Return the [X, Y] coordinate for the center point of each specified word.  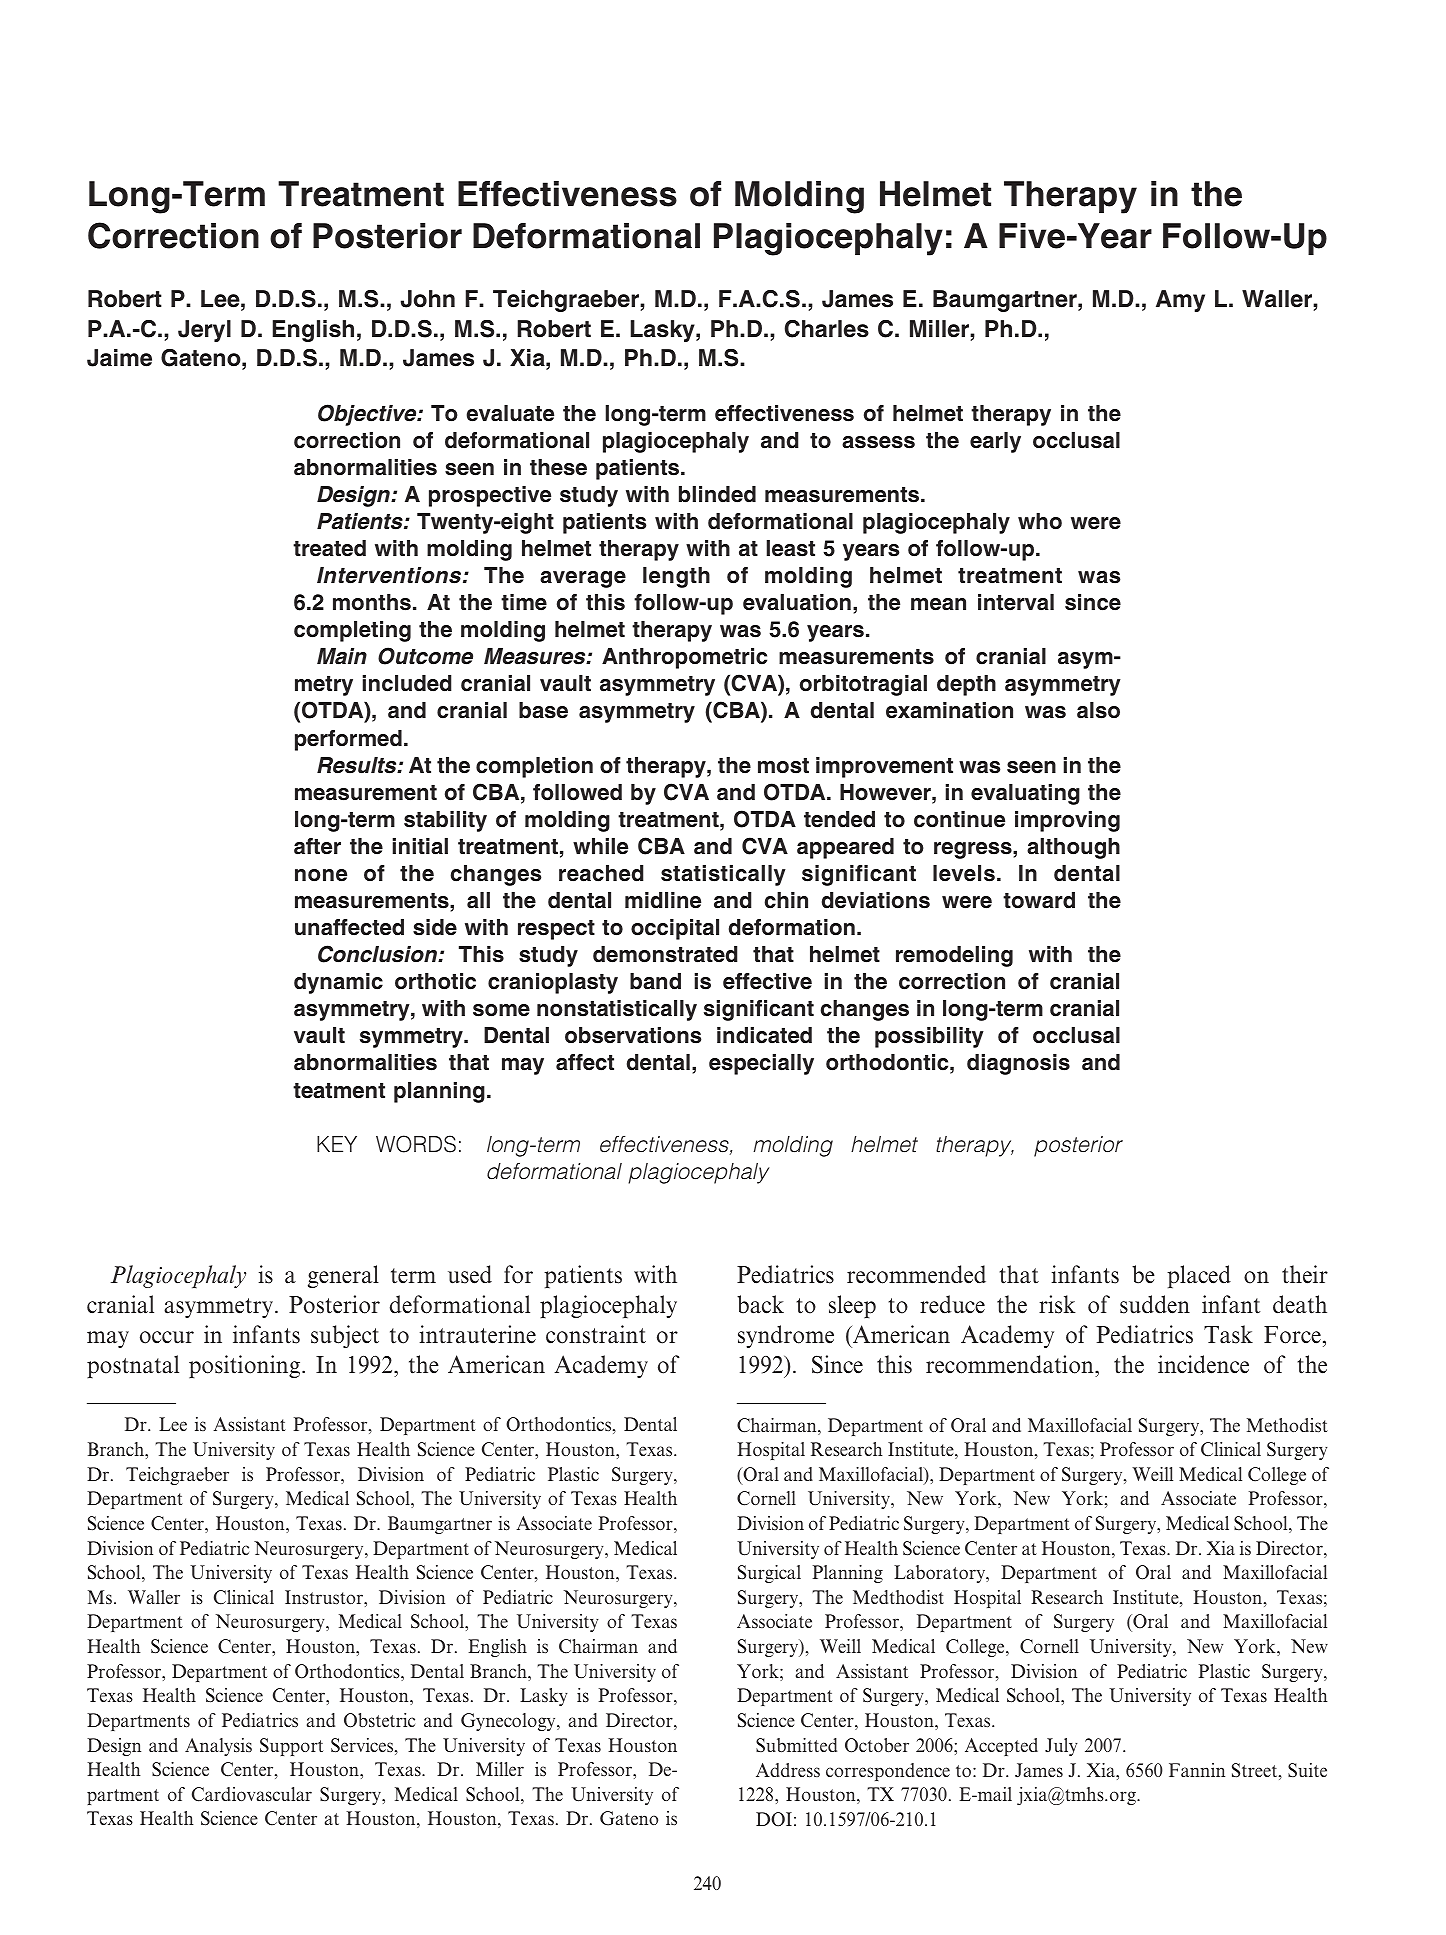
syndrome [786, 1336]
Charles [827, 329]
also [1098, 710]
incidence [1203, 1364]
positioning [246, 1366]
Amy [1180, 301]
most [783, 766]
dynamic [338, 983]
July [1061, 1747]
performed [348, 740]
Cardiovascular [252, 1794]
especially [761, 1064]
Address [788, 1770]
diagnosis [1018, 1064]
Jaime [119, 358]
